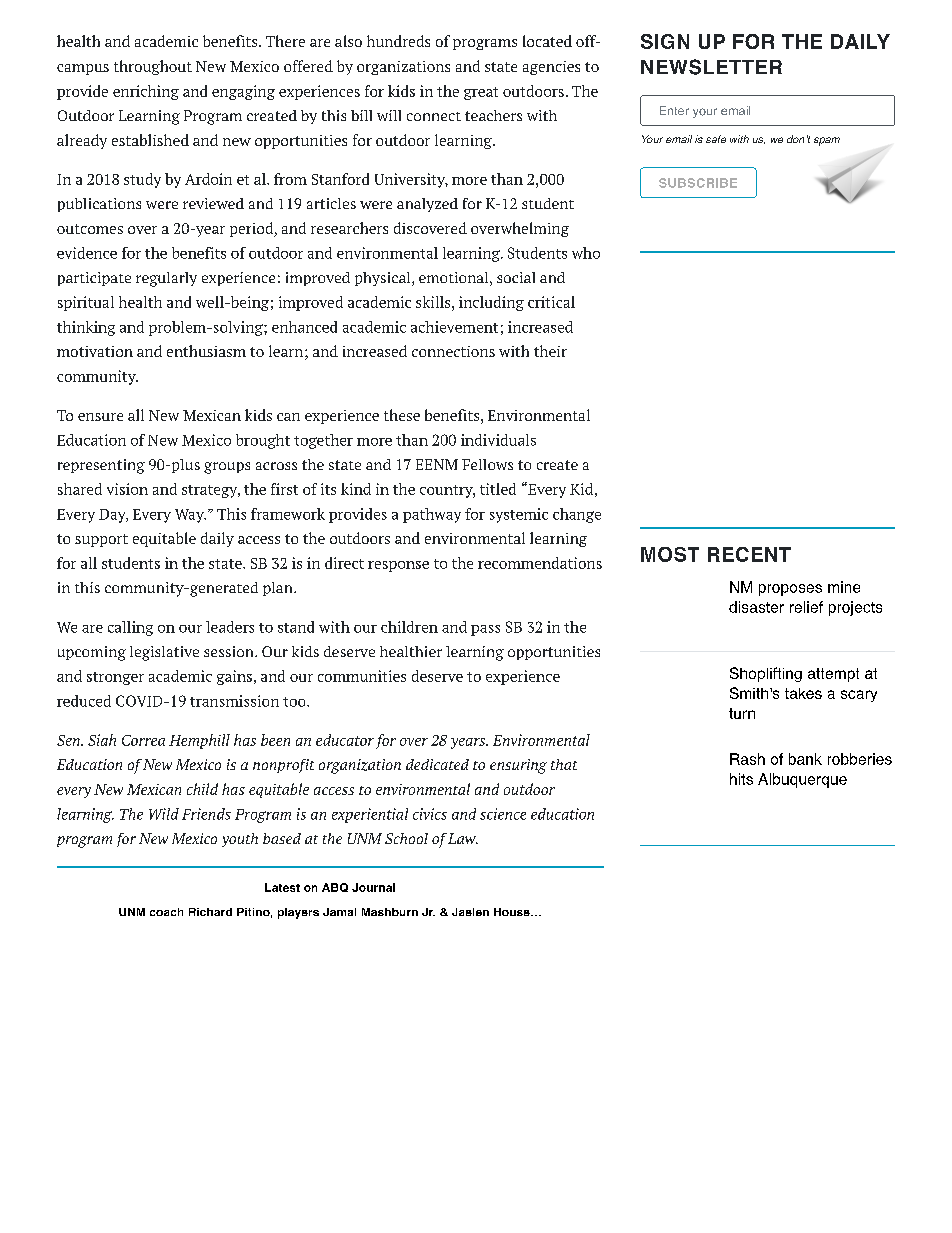  I want to click on great, so click(481, 93).
